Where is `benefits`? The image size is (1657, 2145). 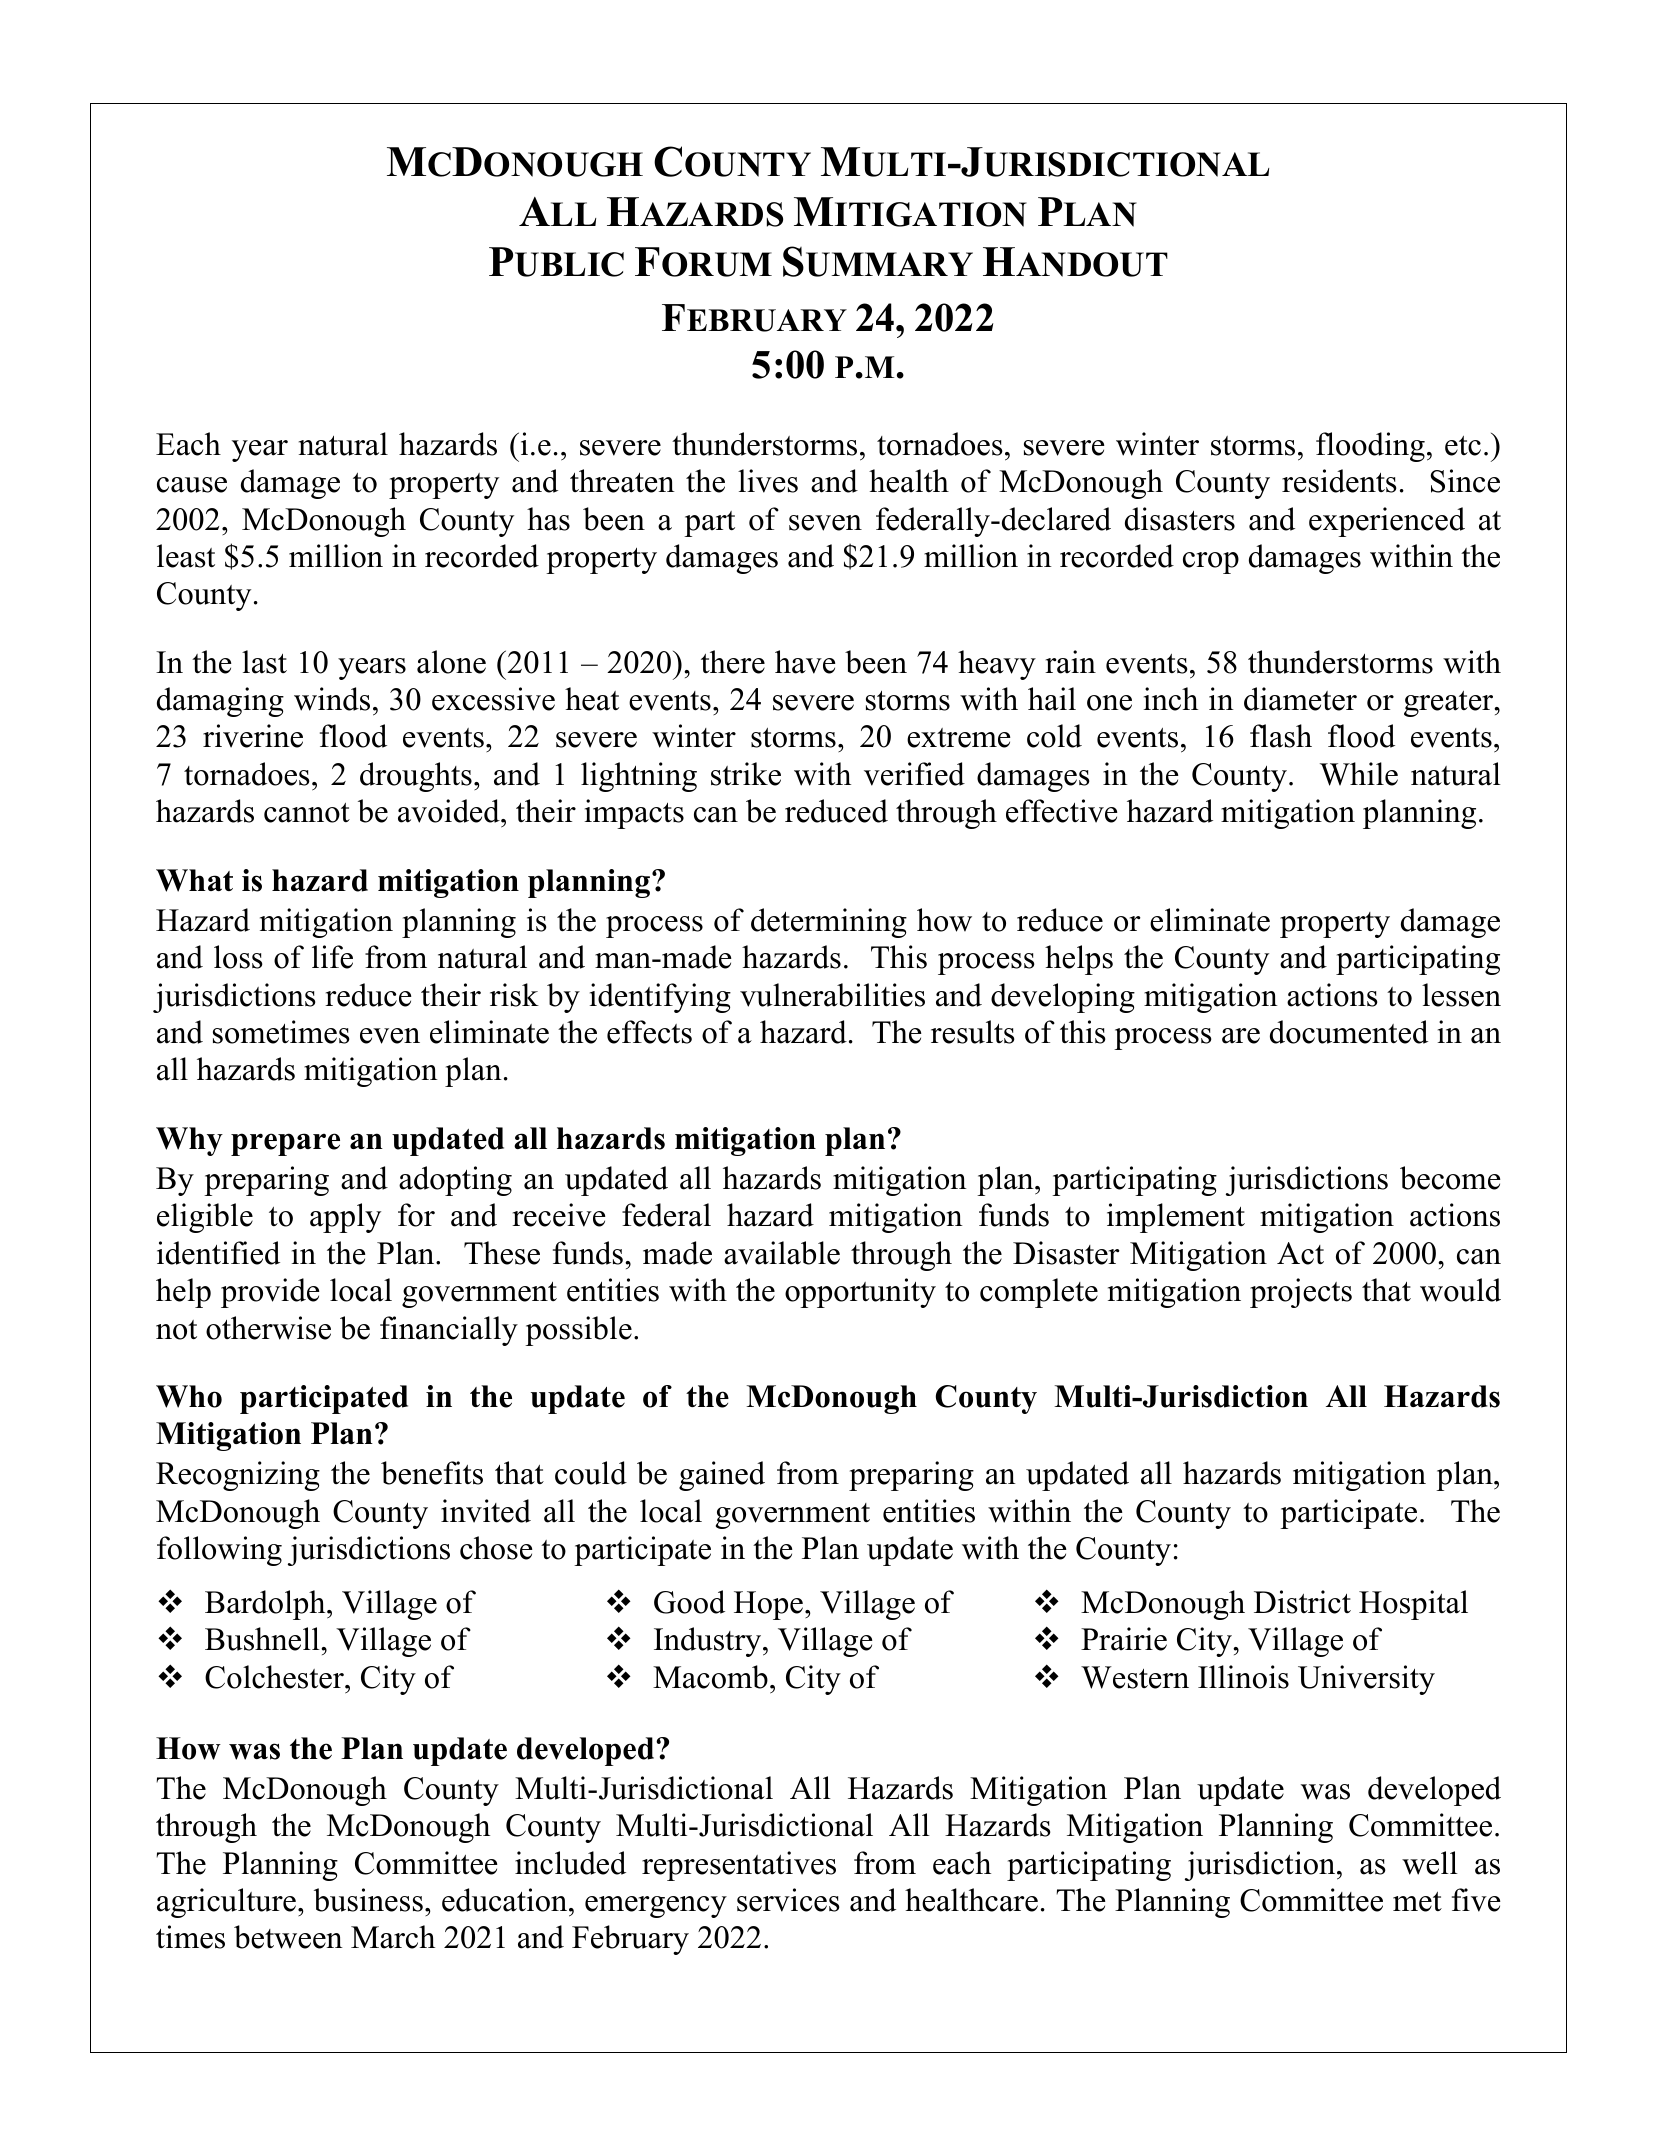
benefits is located at coordinates (432, 1473).
